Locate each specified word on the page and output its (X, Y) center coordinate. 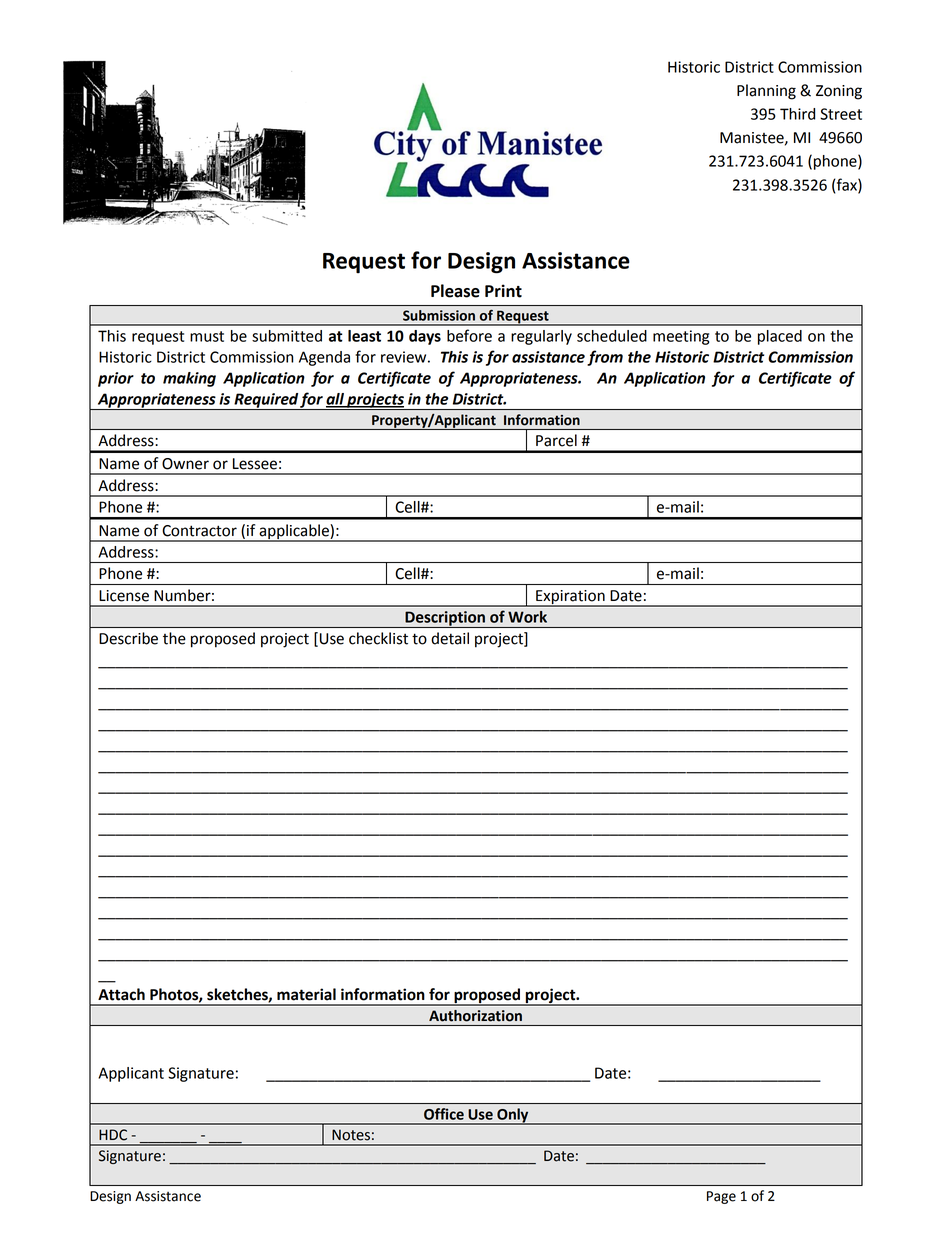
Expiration (570, 598)
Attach (121, 994)
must (207, 336)
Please (455, 291)
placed (780, 337)
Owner (185, 464)
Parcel (556, 440)
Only (513, 1116)
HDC (113, 1135)
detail (450, 638)
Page (721, 1197)
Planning (766, 92)
